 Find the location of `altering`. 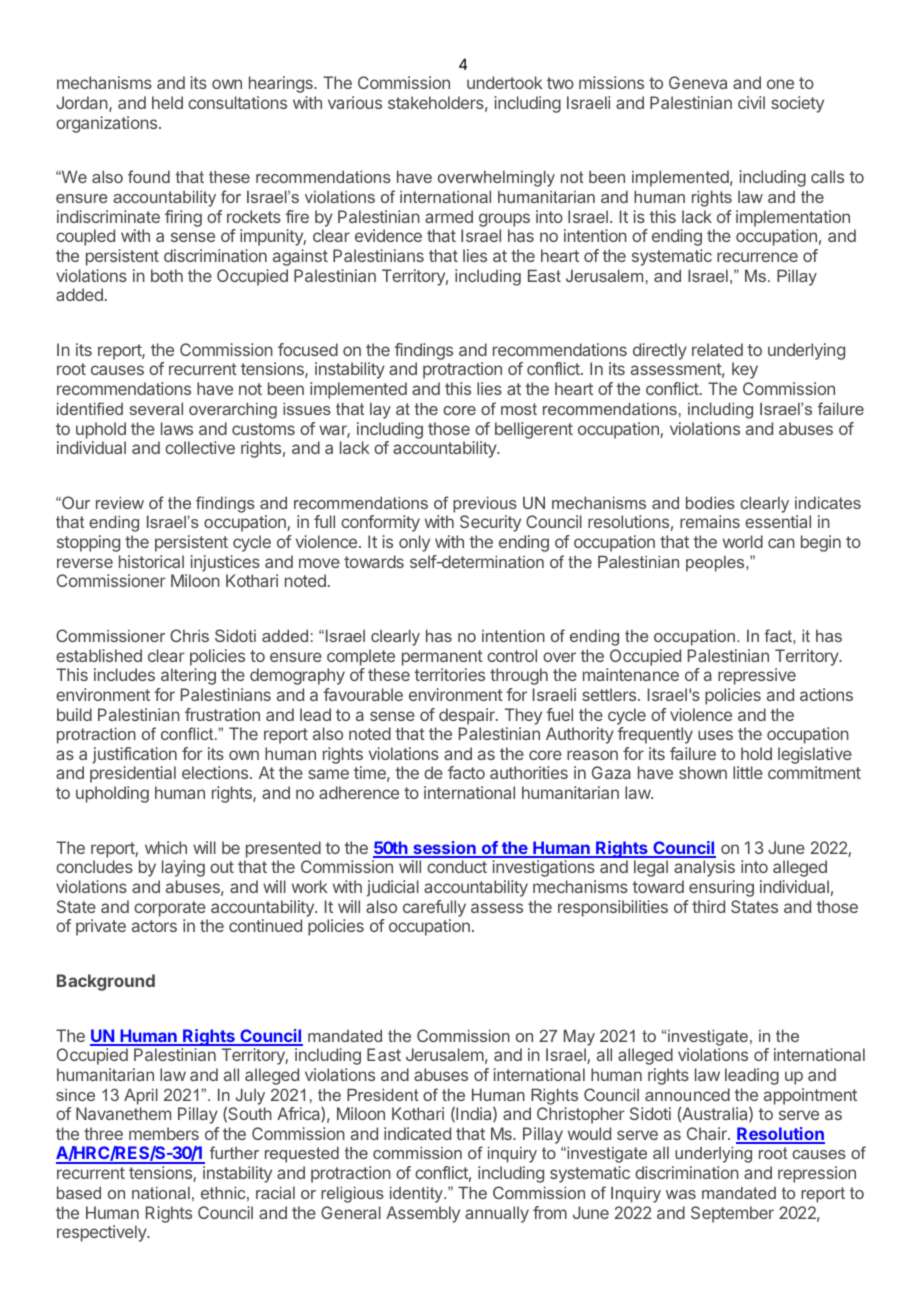

altering is located at coordinates (188, 676).
